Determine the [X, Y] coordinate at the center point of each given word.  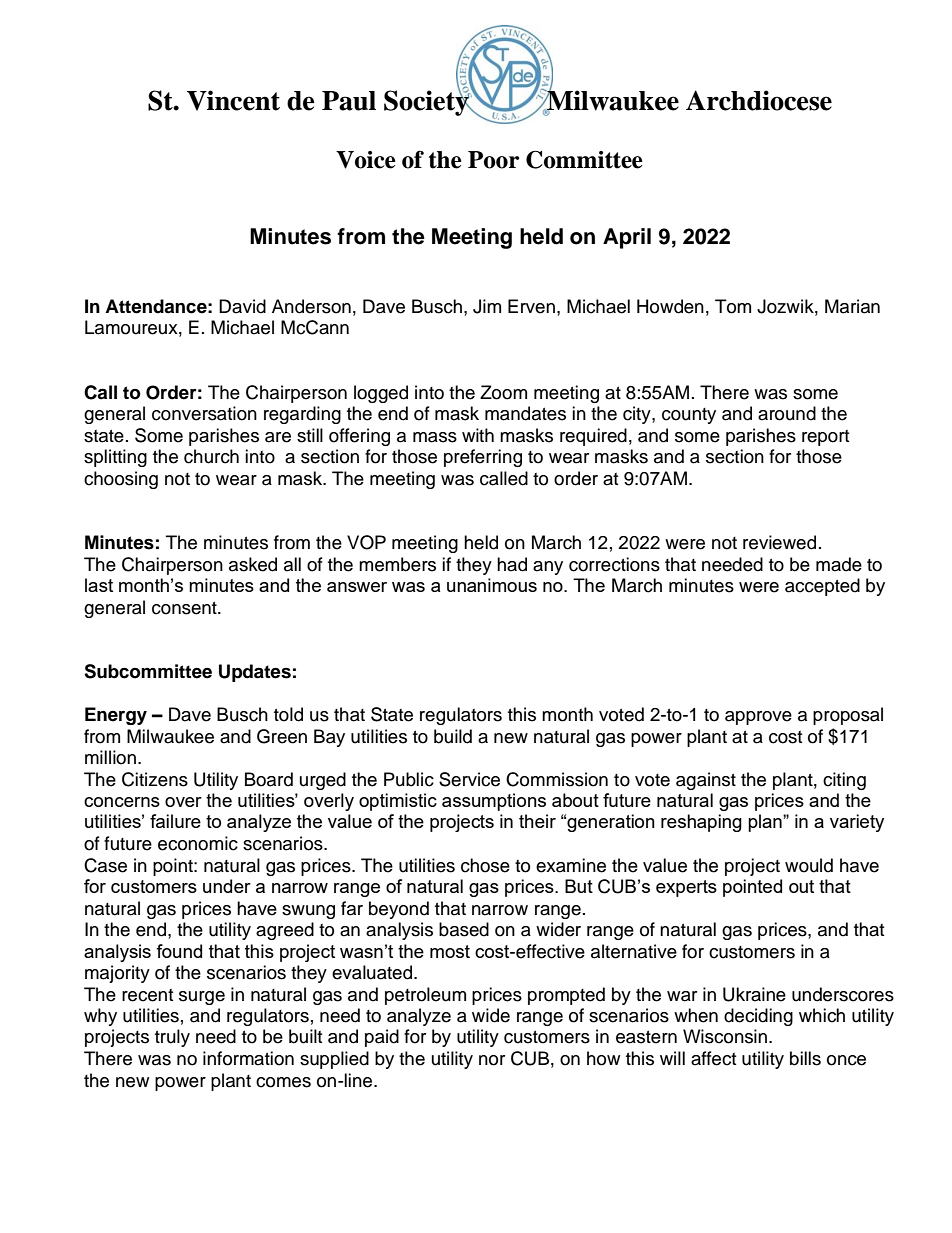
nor [492, 1060]
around [787, 413]
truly [172, 1038]
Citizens [155, 779]
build [453, 736]
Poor [494, 160]
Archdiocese [759, 100]
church [211, 456]
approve [758, 718]
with [478, 435]
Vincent [233, 100]
